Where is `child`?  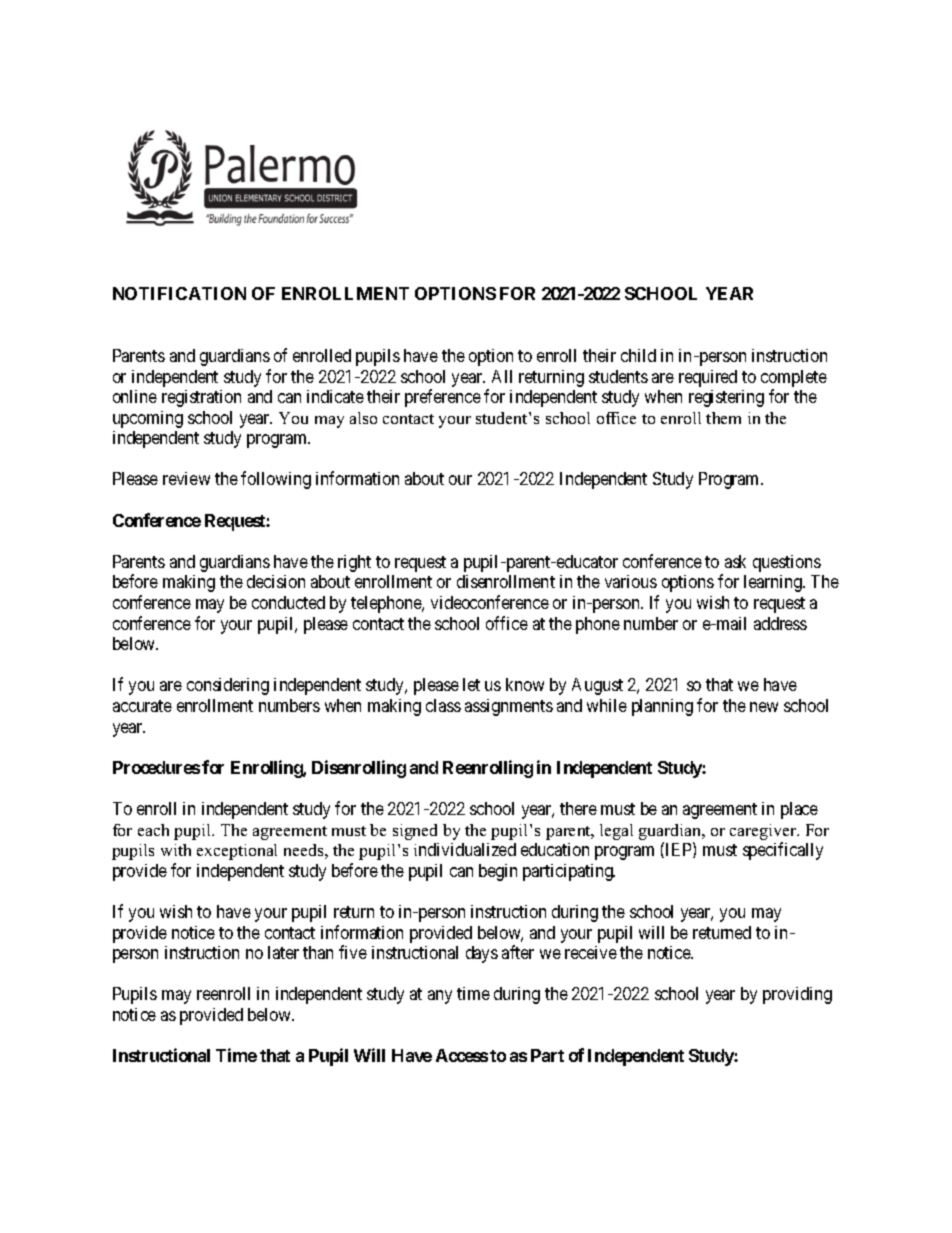 child is located at coordinates (638, 355).
